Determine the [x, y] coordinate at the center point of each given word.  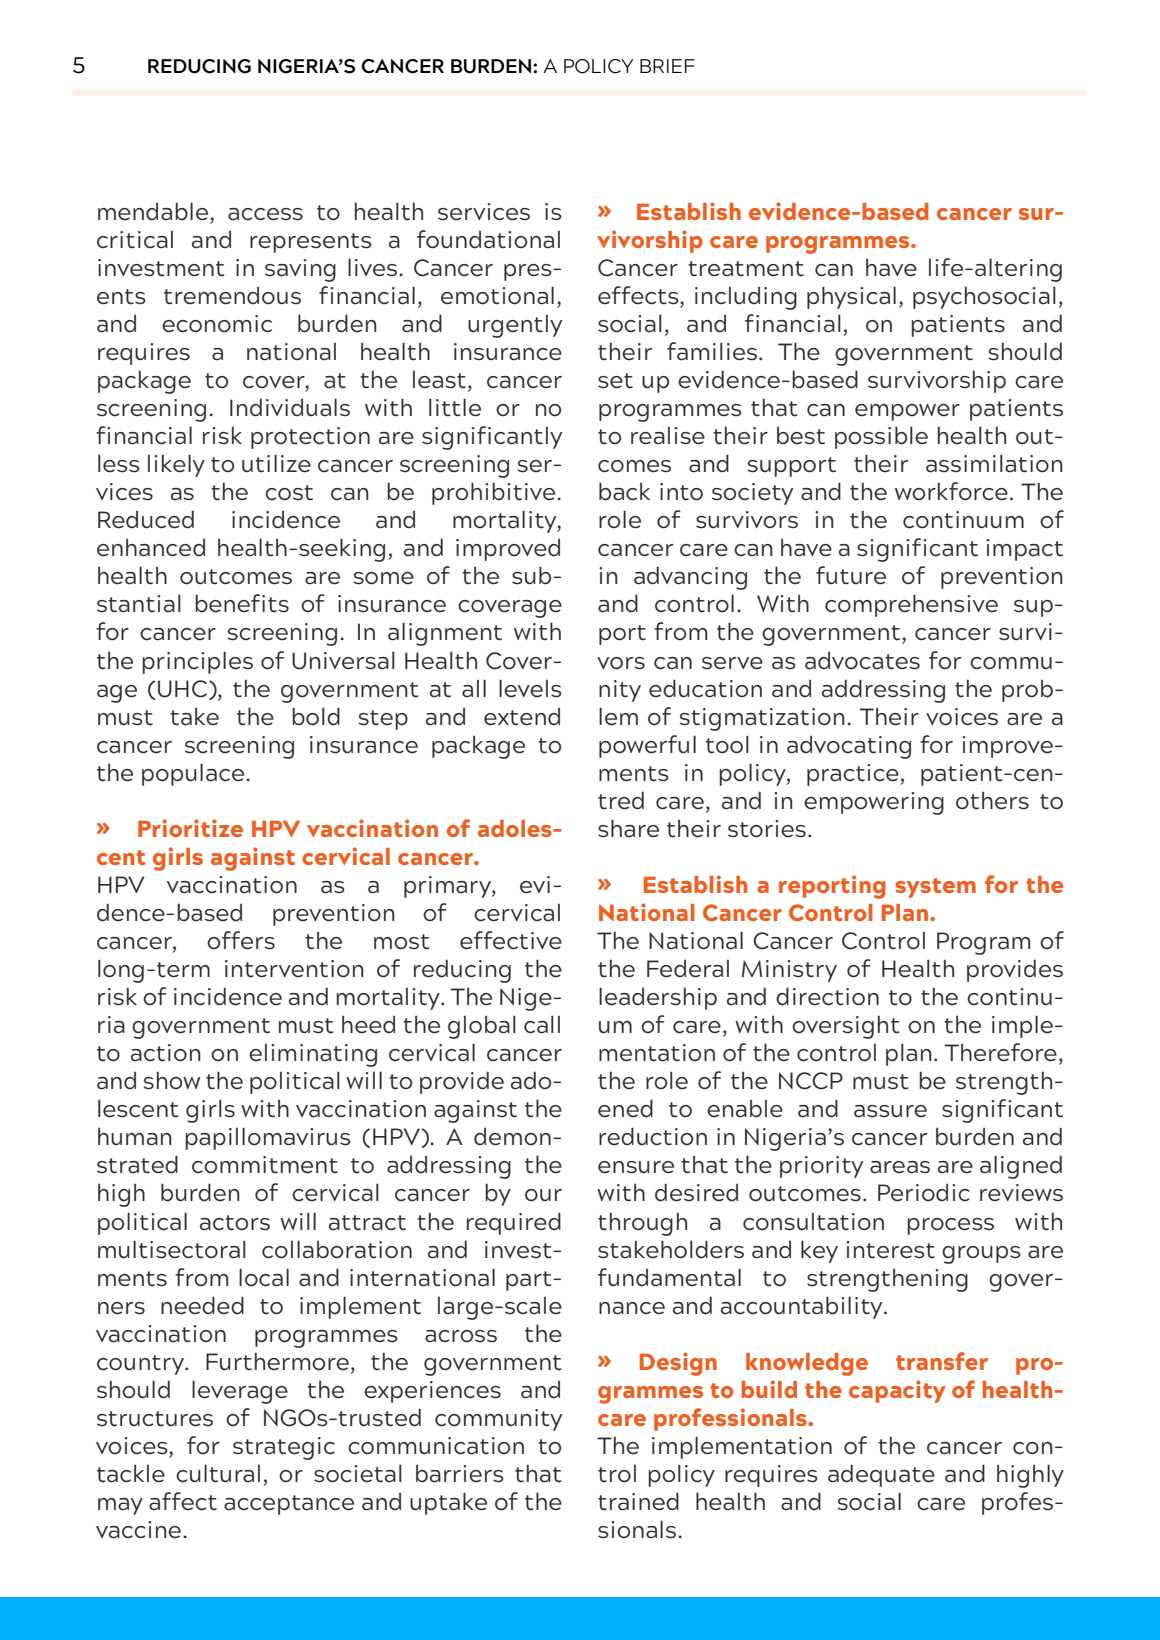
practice [854, 775]
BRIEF [667, 66]
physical [851, 297]
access [265, 214]
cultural [218, 1473]
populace [194, 774]
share [628, 828]
